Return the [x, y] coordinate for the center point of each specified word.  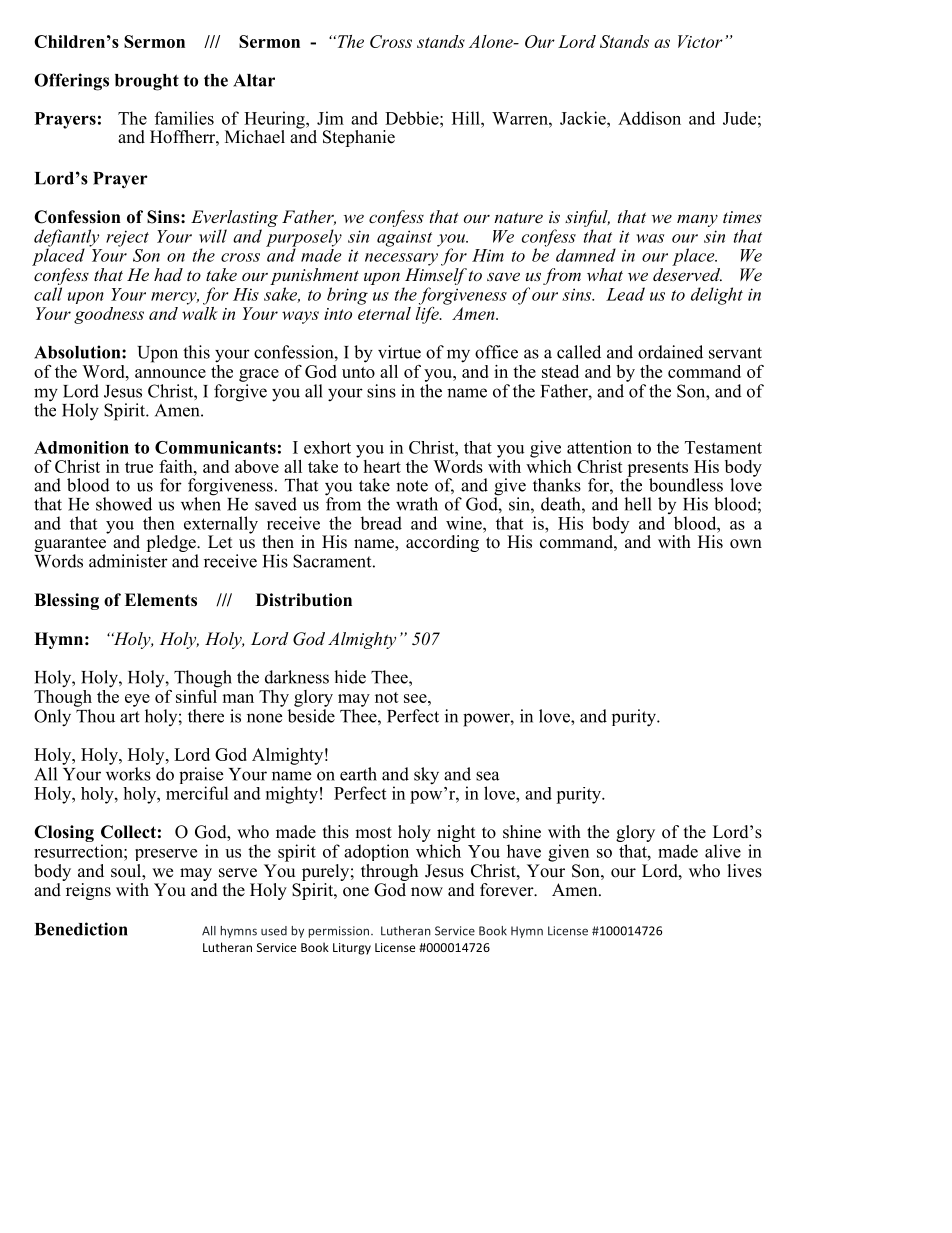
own [746, 544]
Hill [467, 118]
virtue [399, 352]
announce [170, 373]
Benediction [81, 929]
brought [147, 82]
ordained [670, 352]
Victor [700, 41]
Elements [161, 600]
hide [350, 677]
